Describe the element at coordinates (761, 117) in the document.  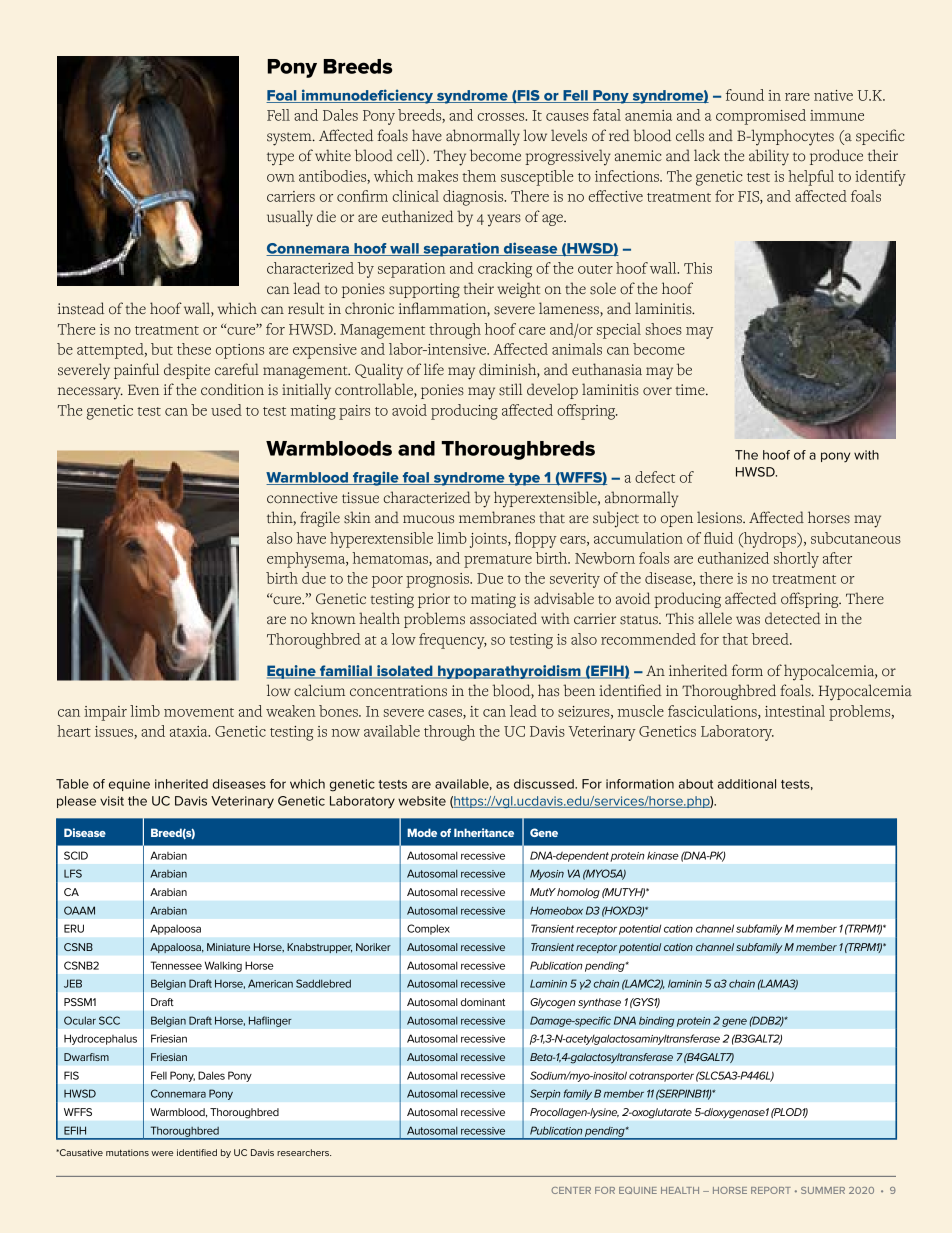
I see `compromised` at that location.
